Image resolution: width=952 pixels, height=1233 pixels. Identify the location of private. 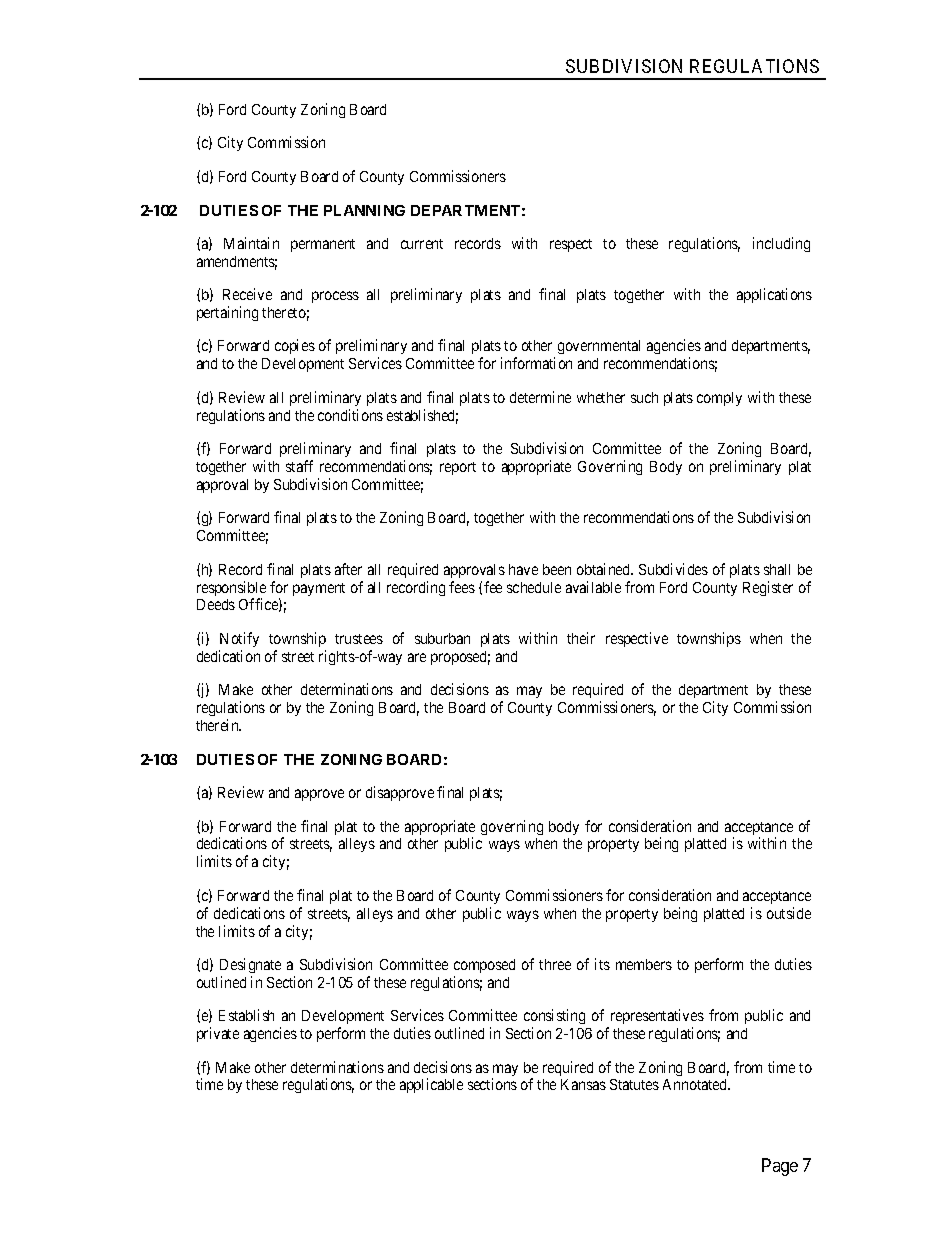
(218, 1034).
